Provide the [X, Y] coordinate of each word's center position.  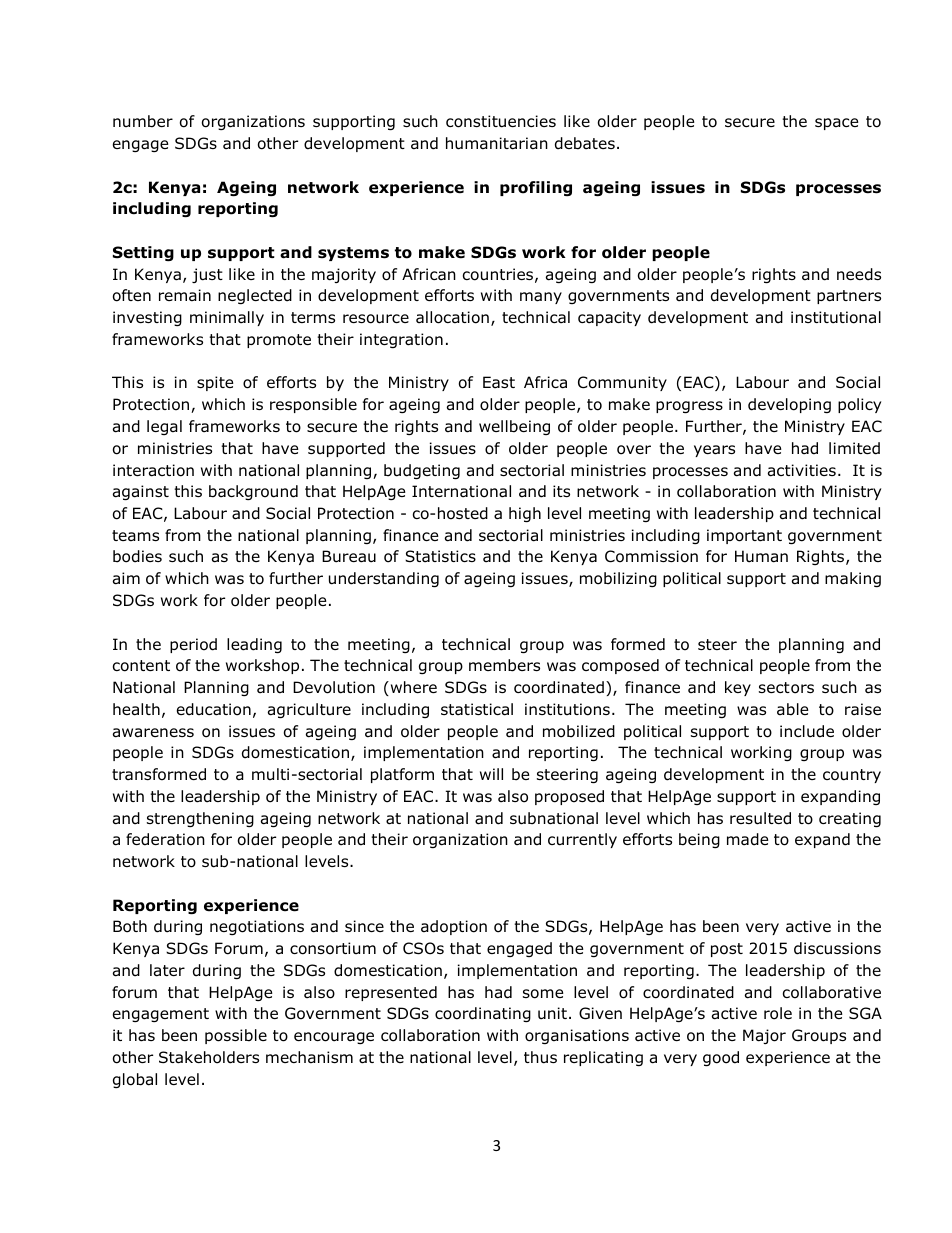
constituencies [501, 121]
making [853, 579]
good [721, 1058]
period [193, 645]
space [837, 124]
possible [236, 1036]
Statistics [440, 556]
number [143, 121]
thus [540, 1057]
